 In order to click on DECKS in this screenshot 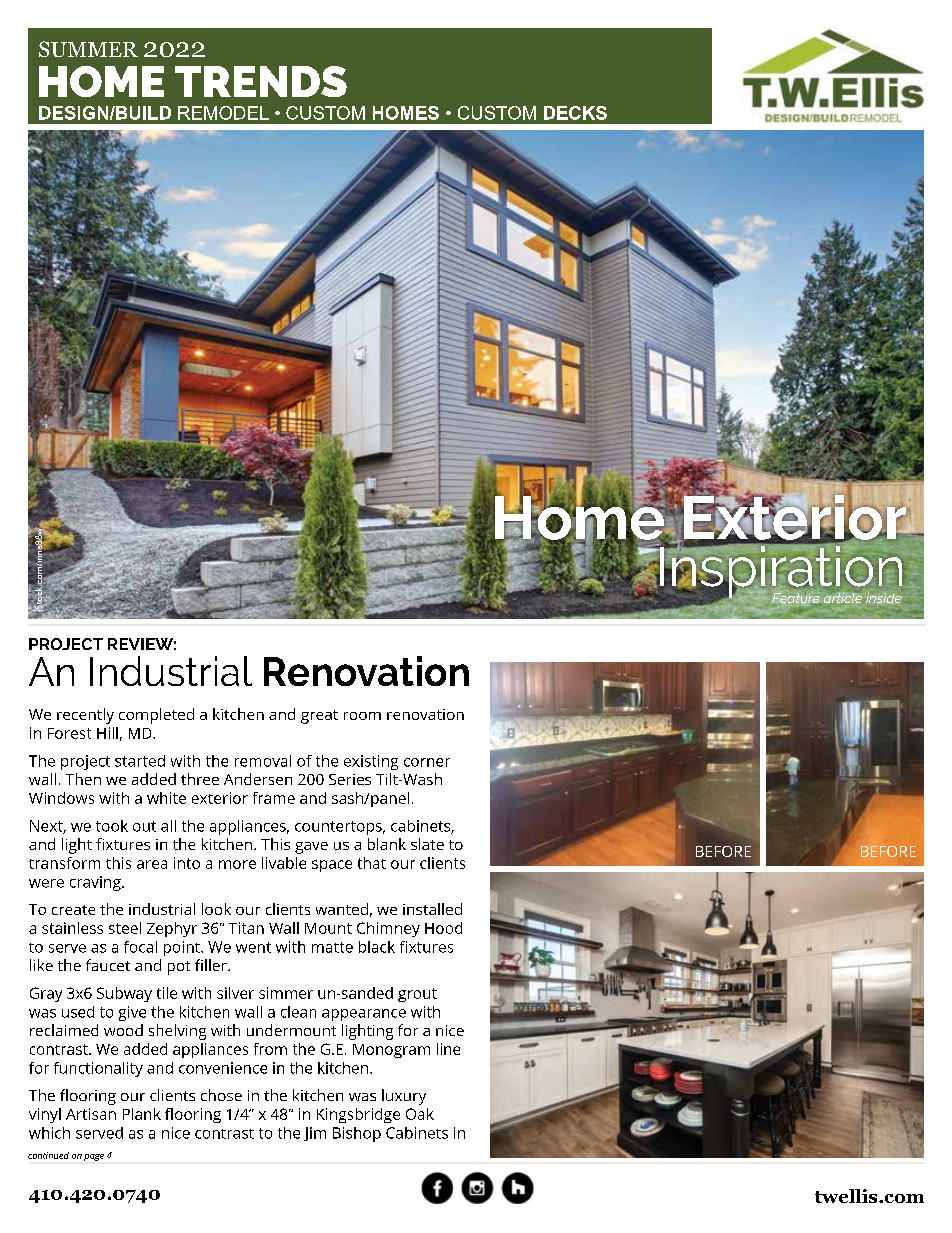, I will do `click(575, 113)`.
